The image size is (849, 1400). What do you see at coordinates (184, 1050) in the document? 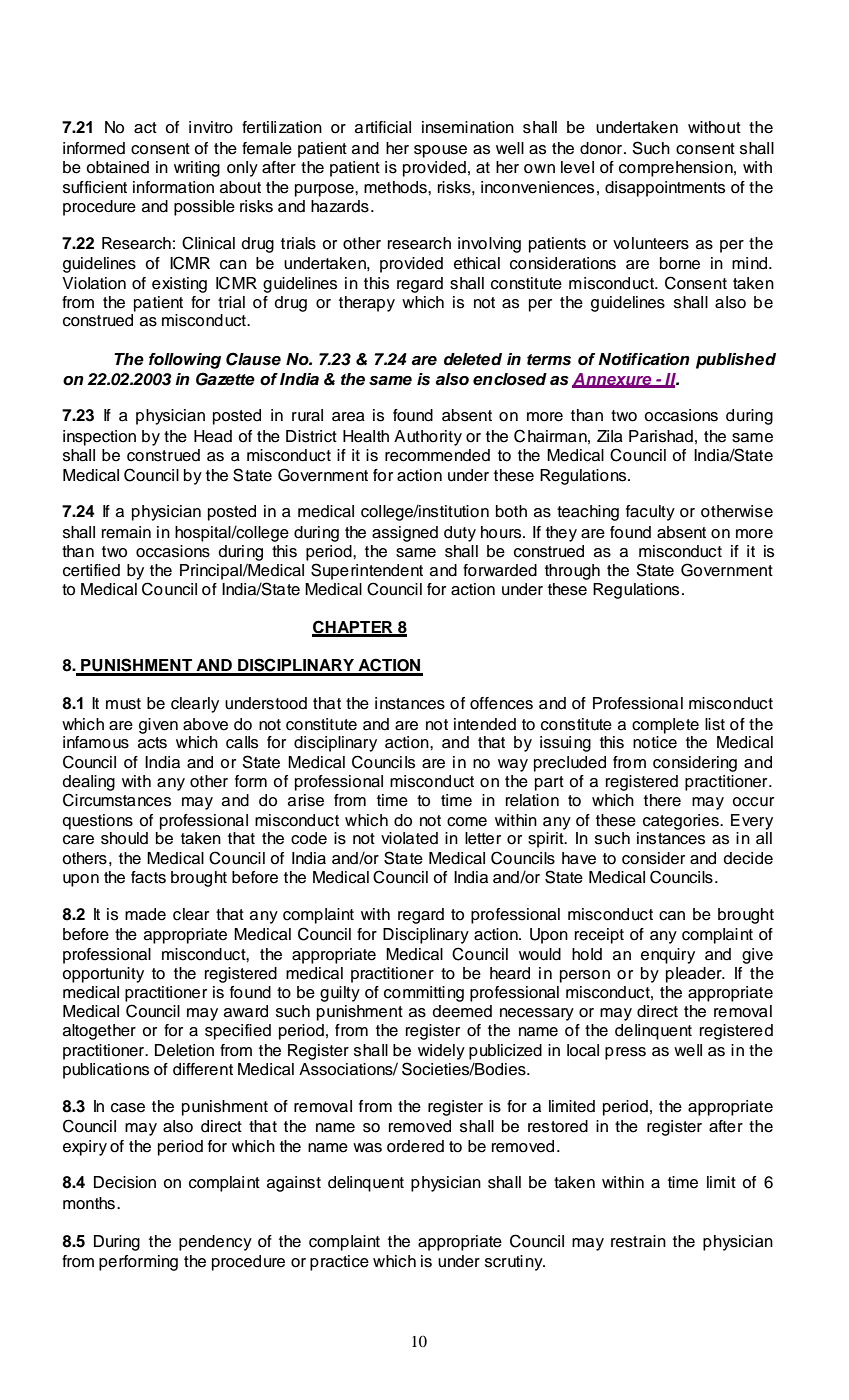
I see `Deletion` at bounding box center [184, 1050].
